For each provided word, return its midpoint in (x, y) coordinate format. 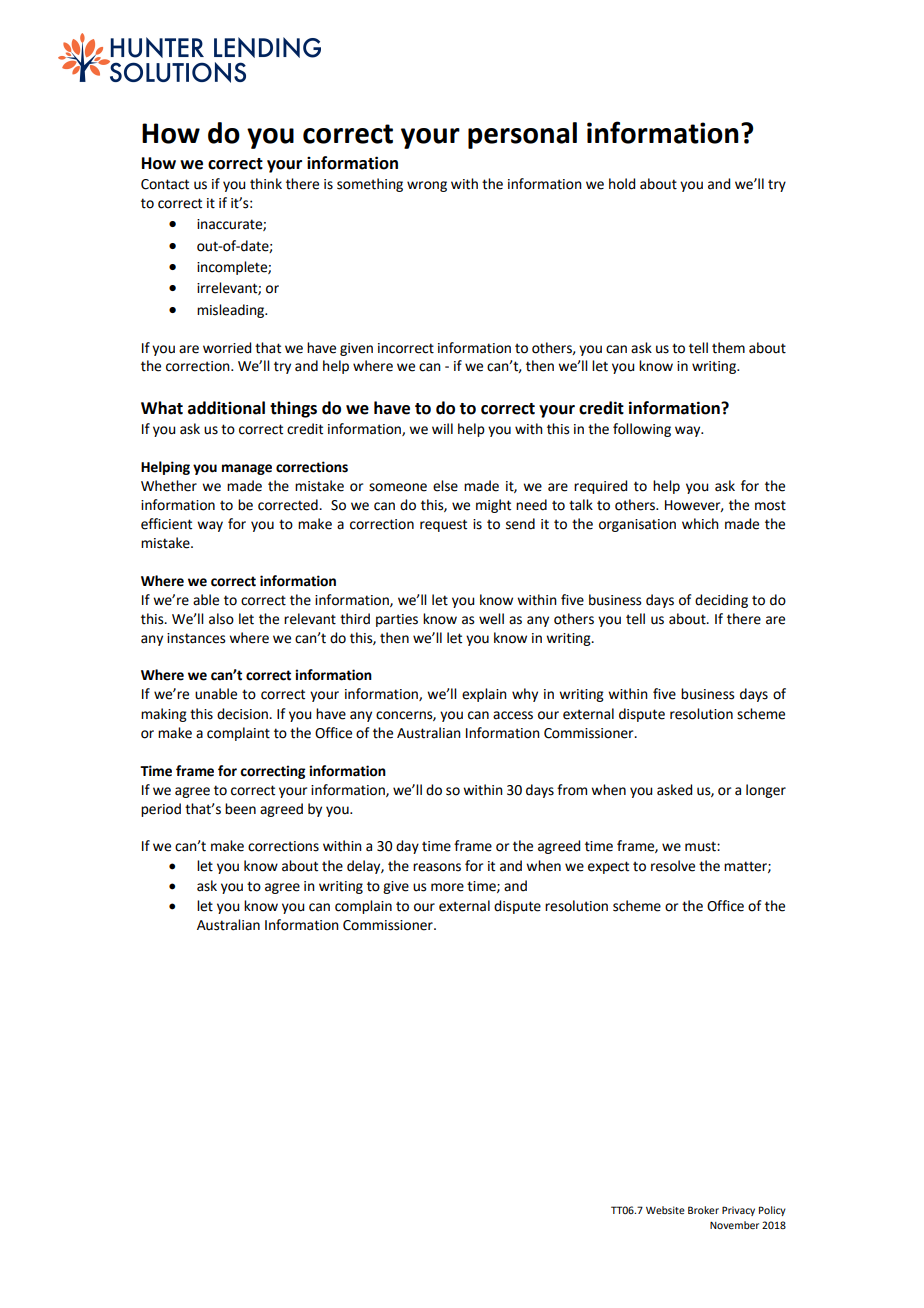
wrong (427, 186)
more (447, 887)
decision (243, 714)
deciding (721, 601)
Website (665, 1210)
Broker (703, 1210)
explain (484, 695)
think (266, 184)
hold (622, 184)
